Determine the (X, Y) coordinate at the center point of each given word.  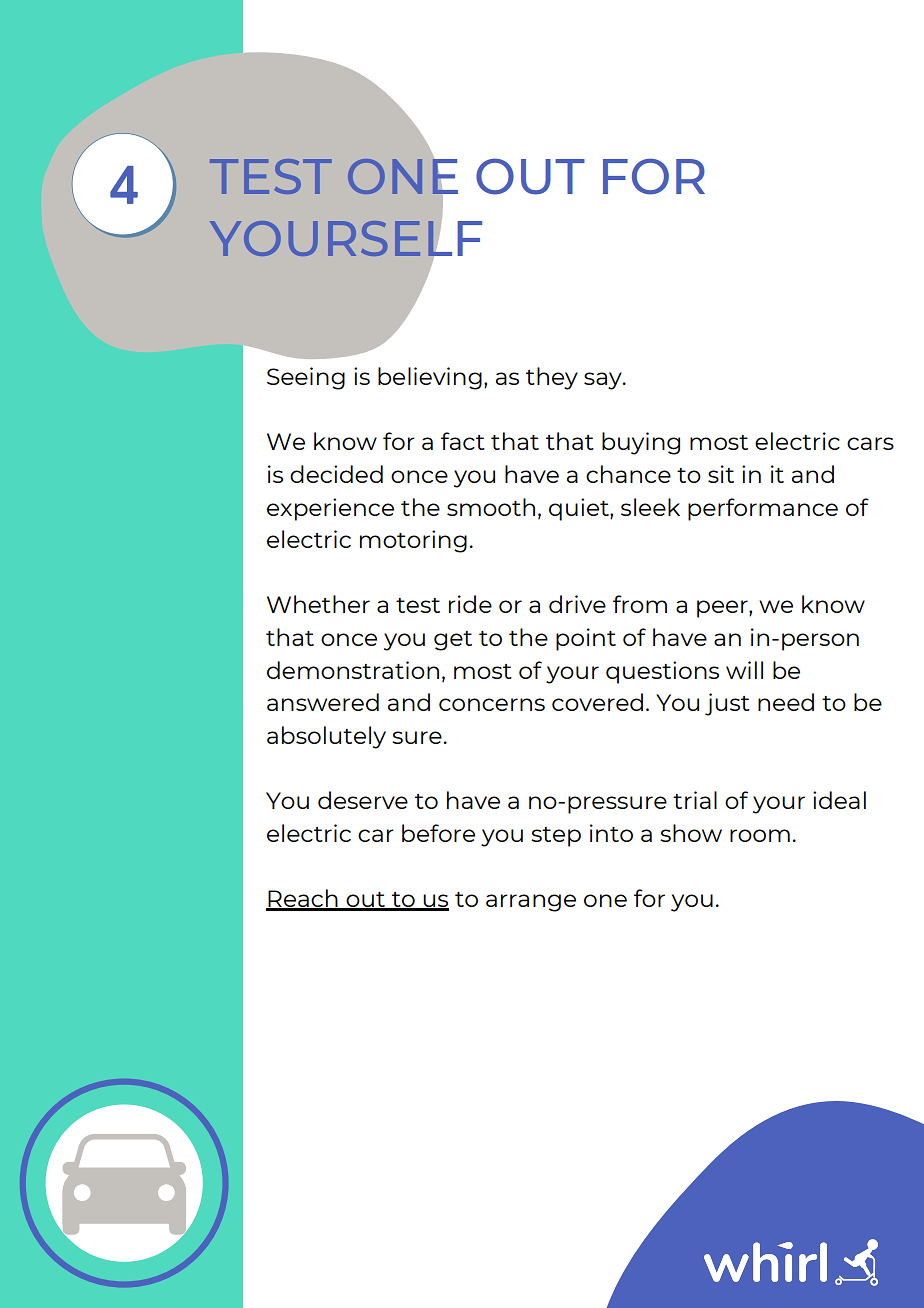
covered (597, 702)
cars (870, 443)
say (604, 381)
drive (577, 604)
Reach (303, 899)
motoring (413, 541)
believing (430, 378)
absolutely (326, 737)
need (786, 702)
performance (763, 509)
